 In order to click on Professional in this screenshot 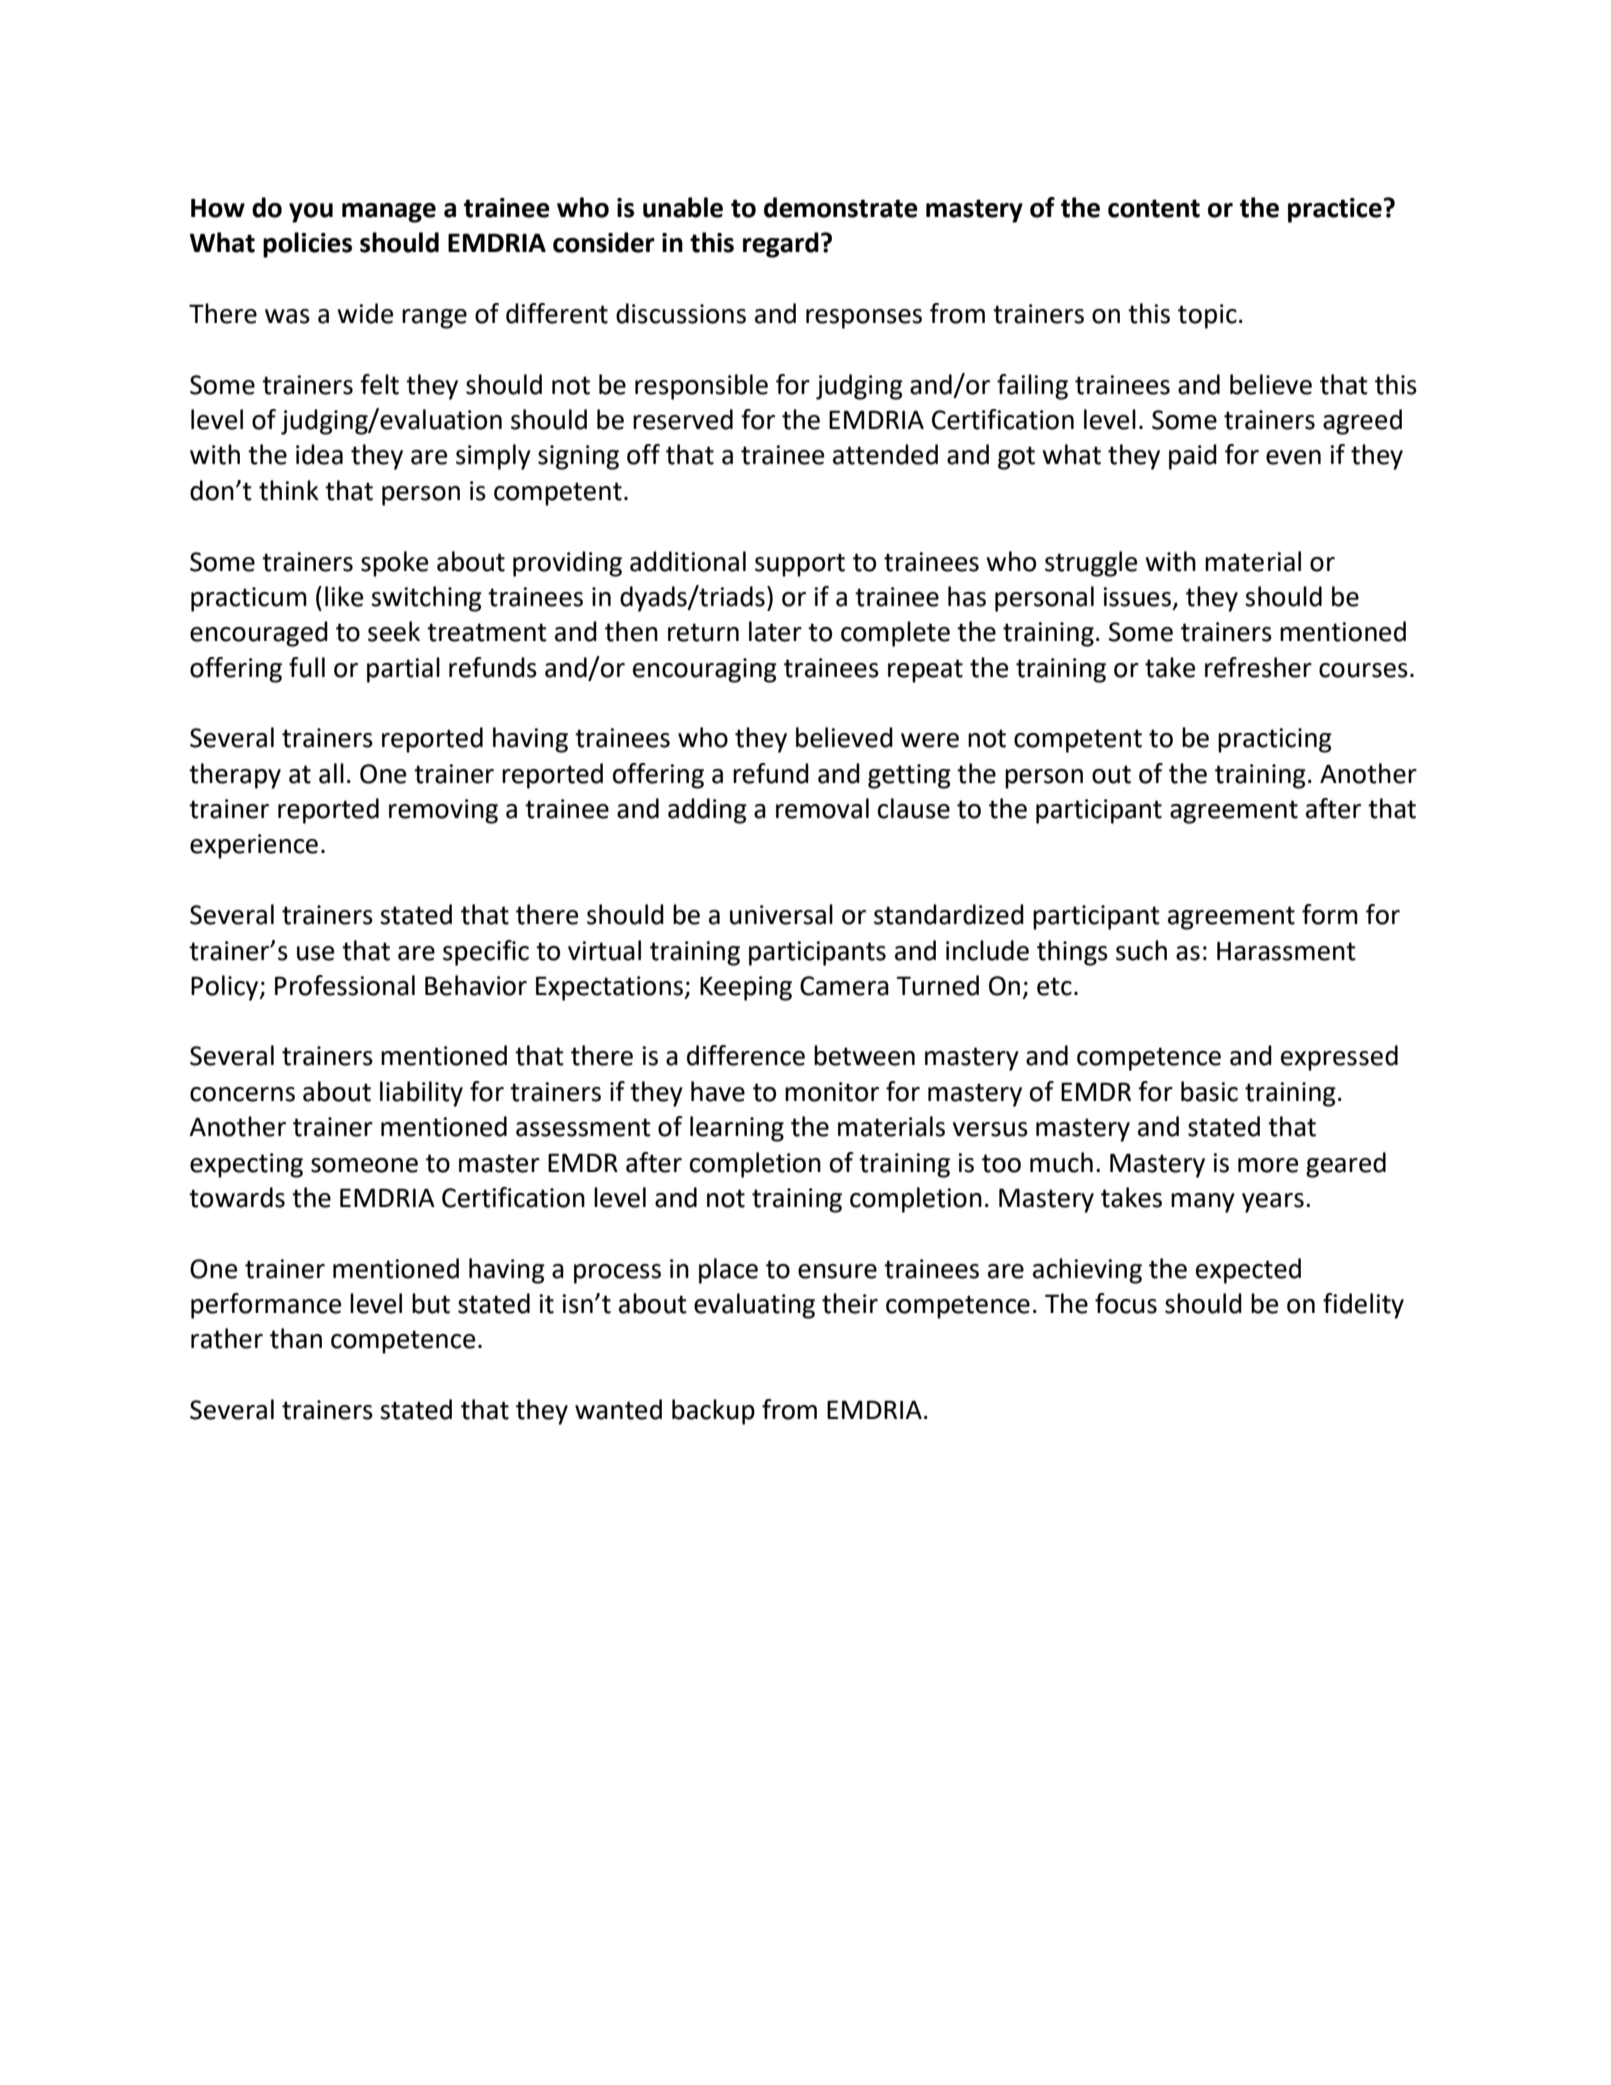, I will do `click(345, 985)`.
